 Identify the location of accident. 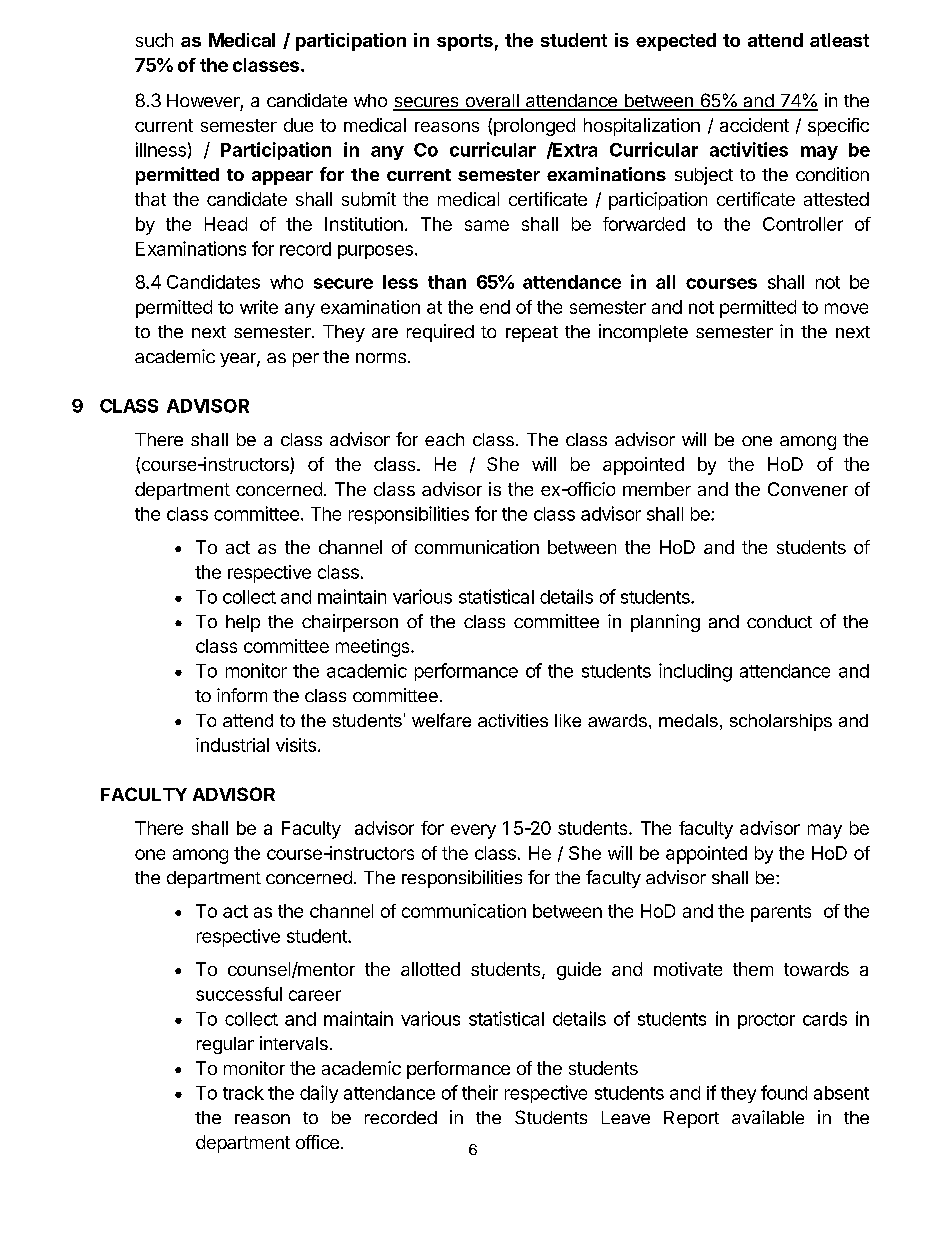
(754, 125).
